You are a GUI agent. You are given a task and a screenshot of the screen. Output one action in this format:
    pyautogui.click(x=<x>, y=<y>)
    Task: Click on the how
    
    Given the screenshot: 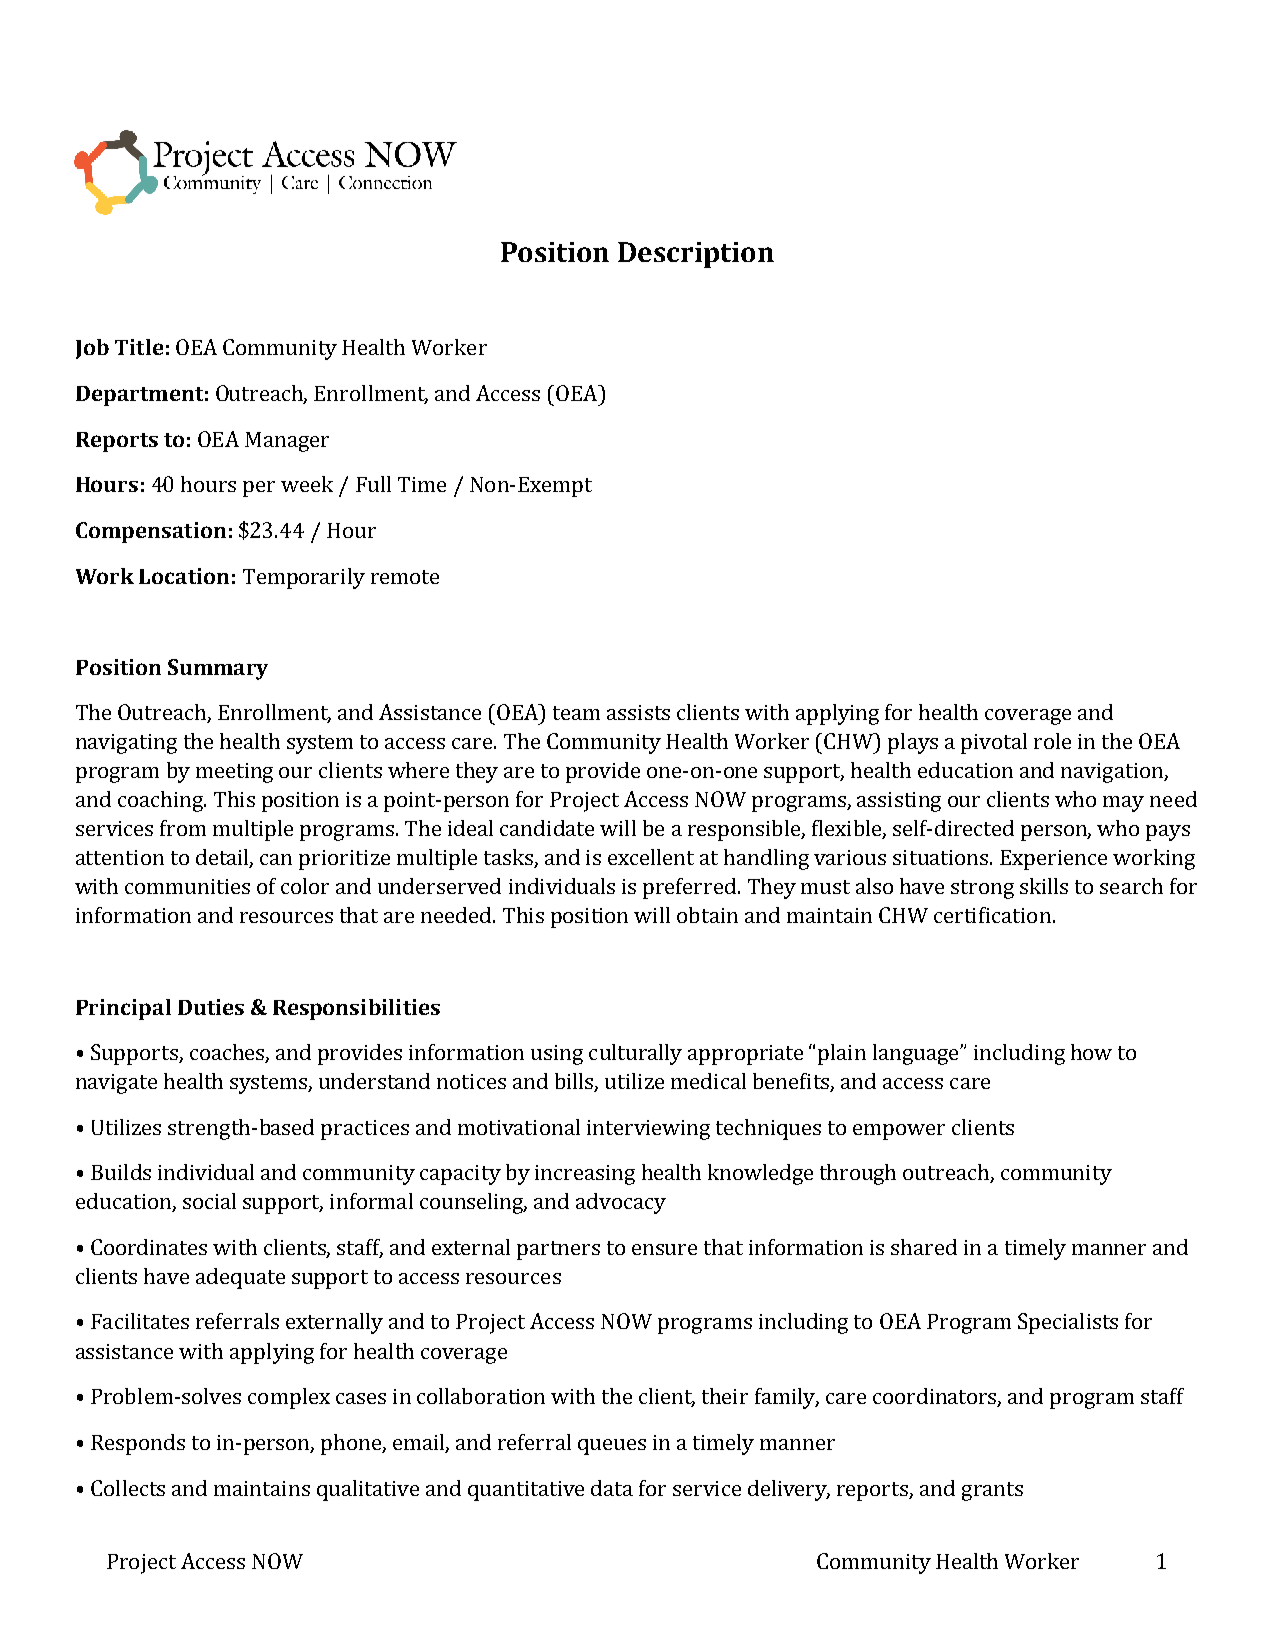 What is the action you would take?
    pyautogui.click(x=1091, y=1052)
